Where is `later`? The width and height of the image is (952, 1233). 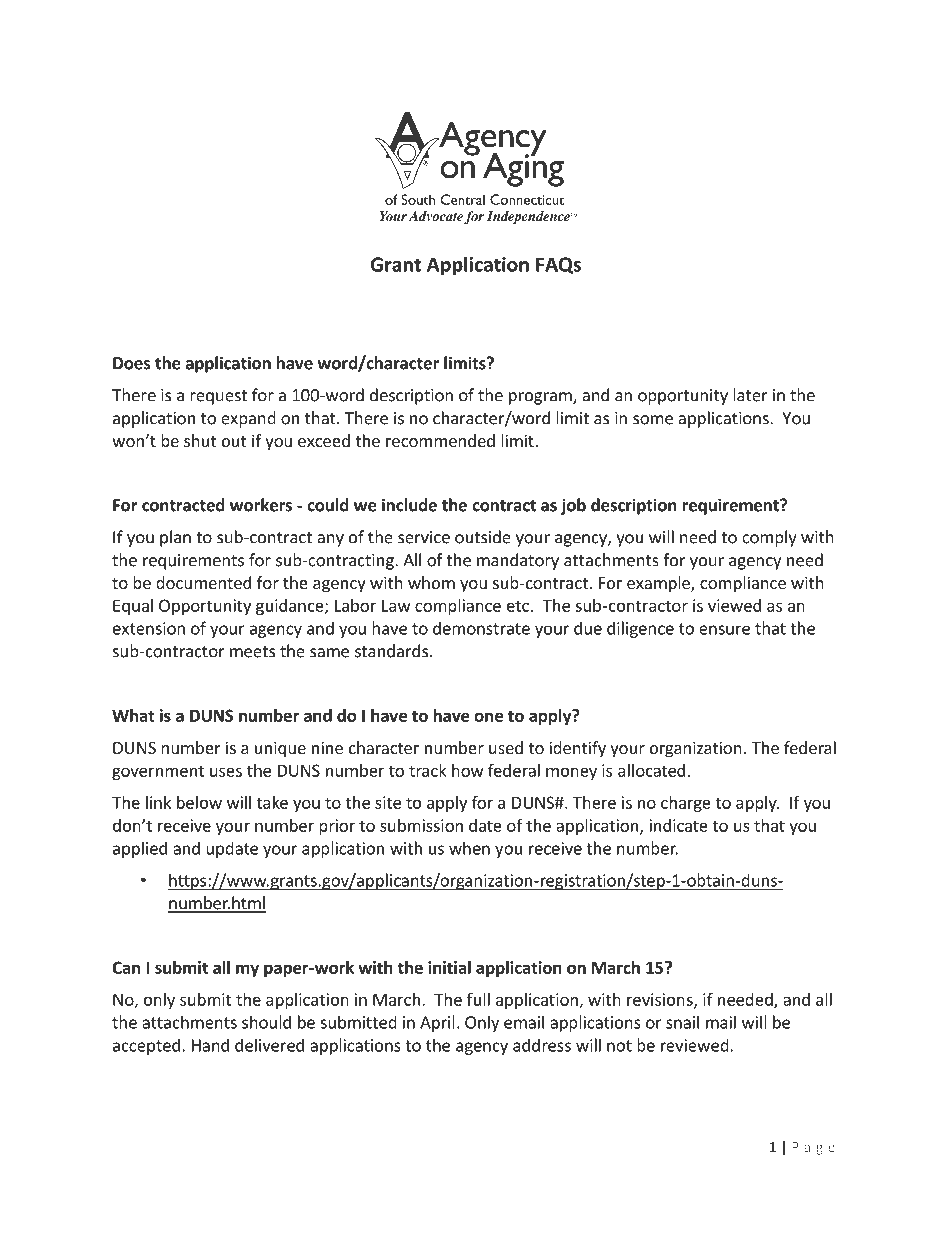
later is located at coordinates (750, 395).
